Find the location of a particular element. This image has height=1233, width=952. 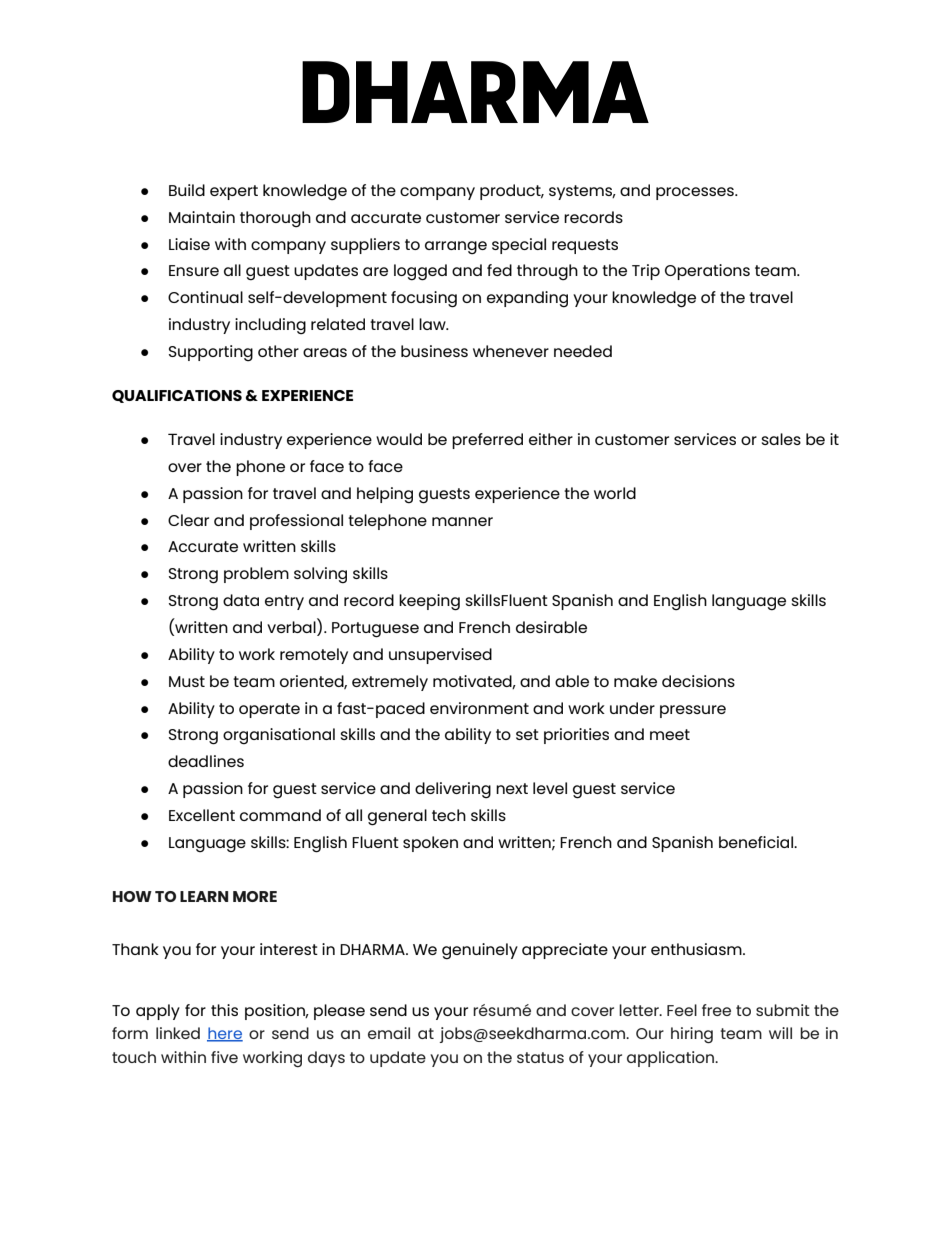

QUALIFICATIONS is located at coordinates (177, 396).
